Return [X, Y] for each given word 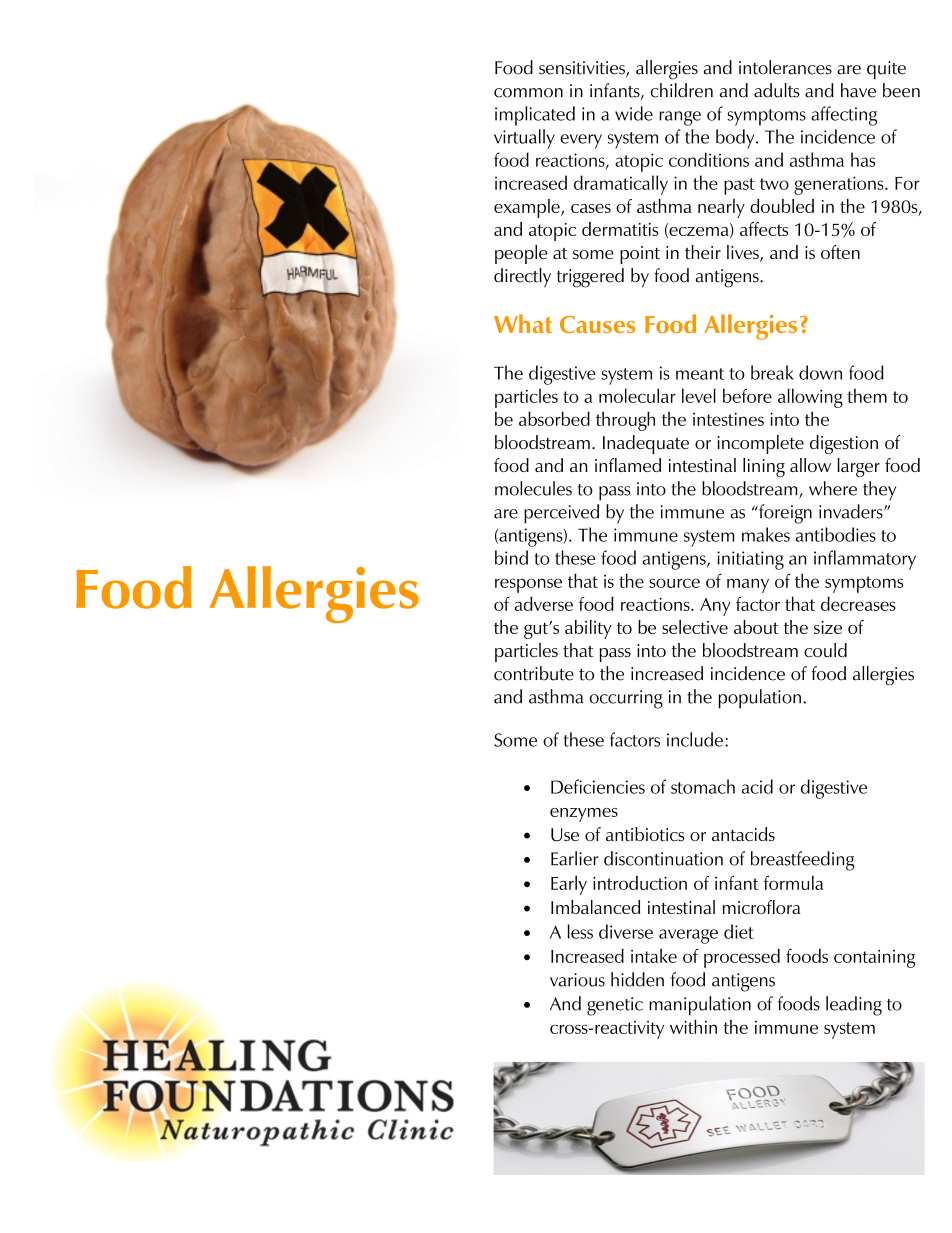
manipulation [700, 1006]
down [820, 372]
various [577, 980]
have [858, 90]
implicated [535, 116]
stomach [703, 786]
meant [700, 374]
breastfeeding [803, 861]
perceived [561, 514]
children [681, 90]
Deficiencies [598, 786]
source [674, 583]
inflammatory [865, 560]
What [523, 323]
